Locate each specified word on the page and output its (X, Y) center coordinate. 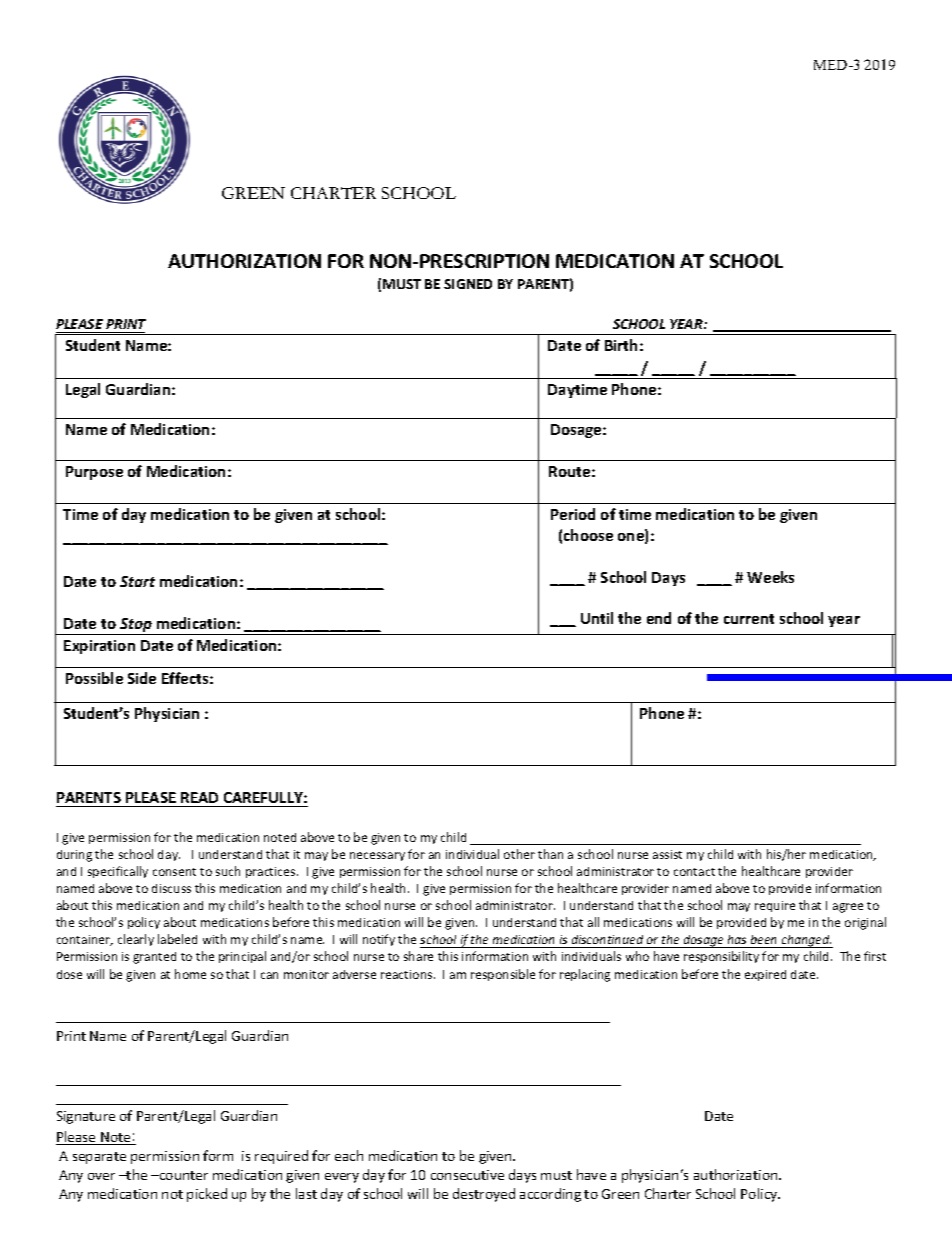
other (519, 854)
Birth (621, 345)
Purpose (94, 473)
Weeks (770, 577)
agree (848, 908)
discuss (171, 888)
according (550, 1195)
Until (597, 618)
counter (182, 1175)
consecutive (467, 1175)
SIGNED (468, 284)
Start (137, 581)
